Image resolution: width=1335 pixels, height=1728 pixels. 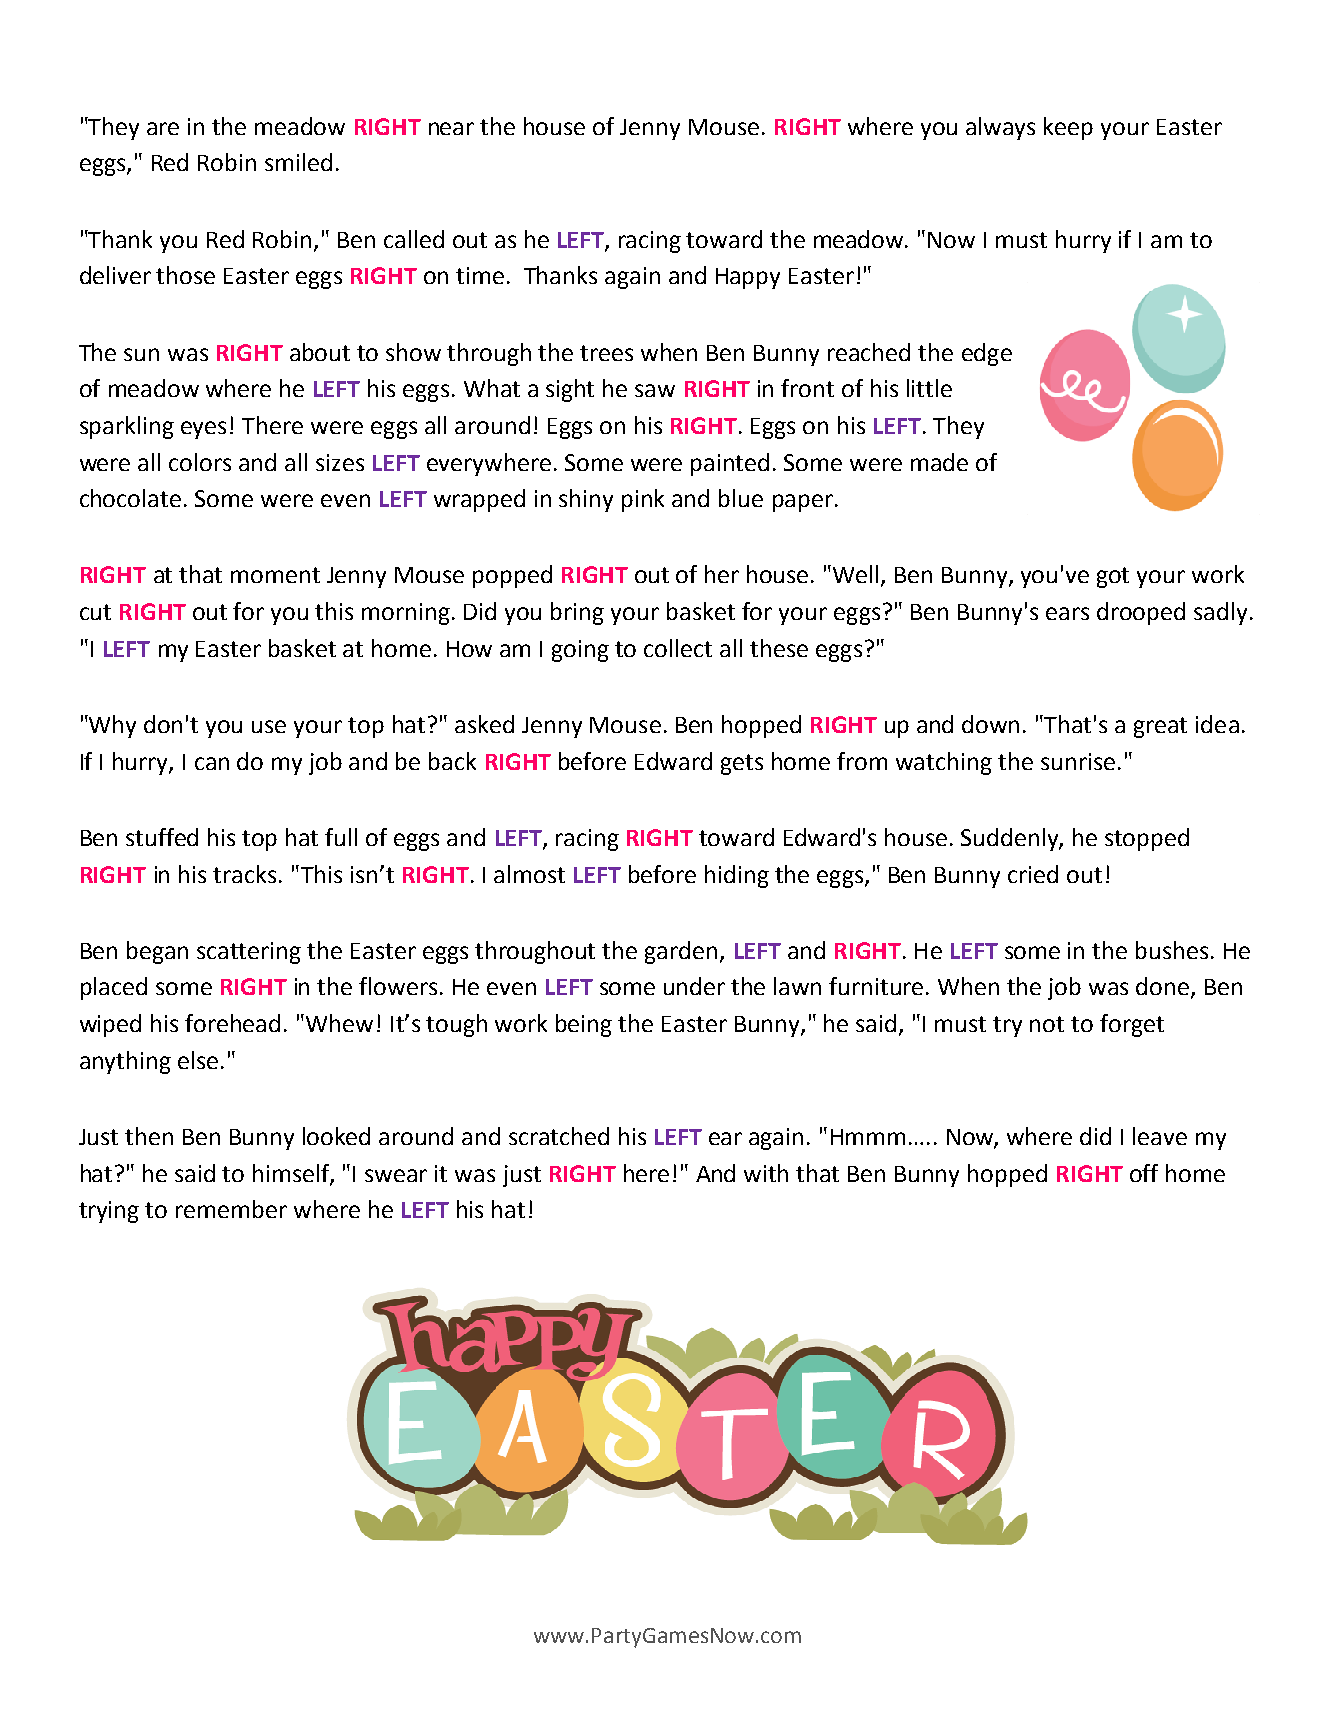 I want to click on ears, so click(x=1067, y=613).
